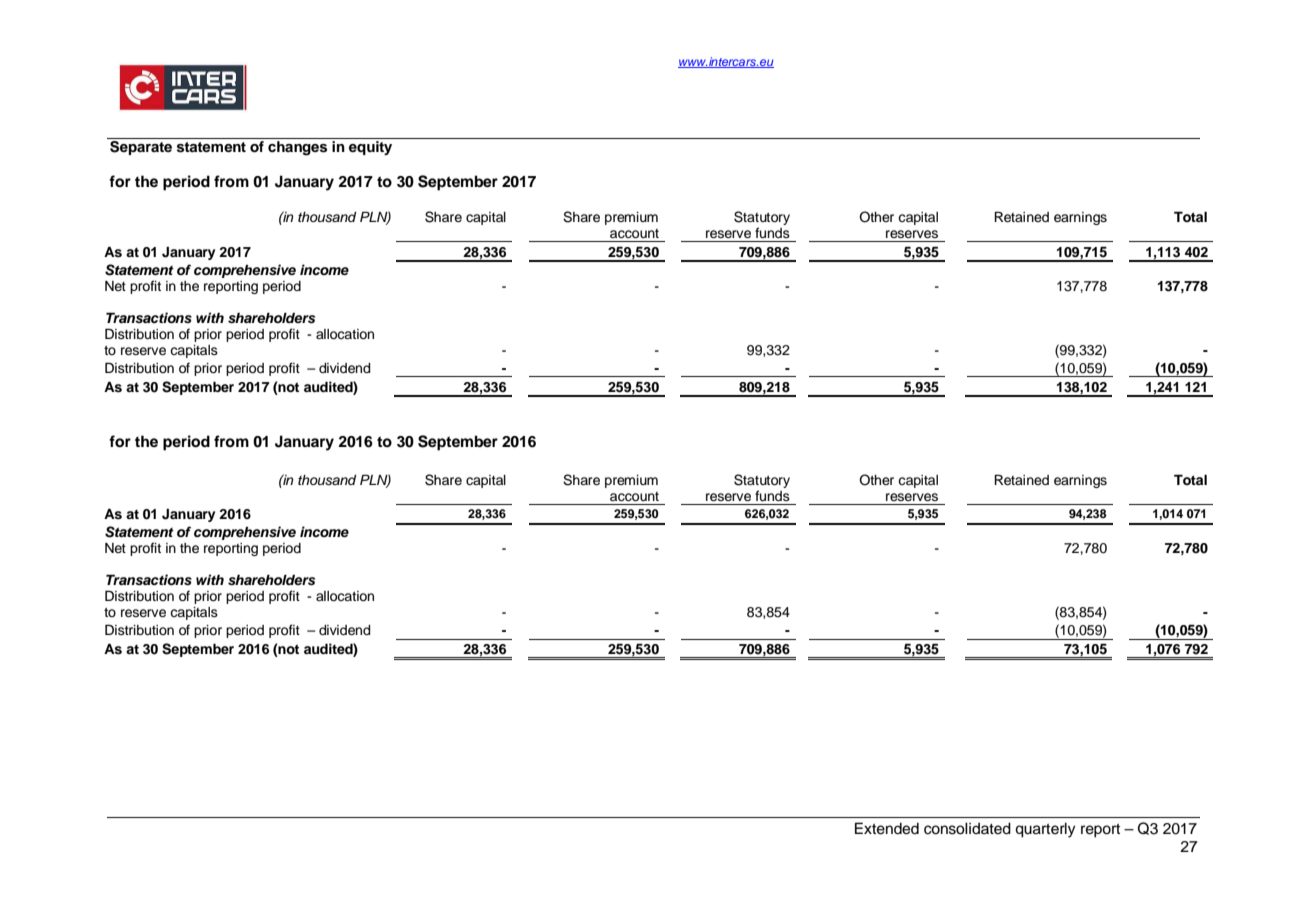 The height and width of the image is (924, 1308). I want to click on Separate, so click(141, 148).
